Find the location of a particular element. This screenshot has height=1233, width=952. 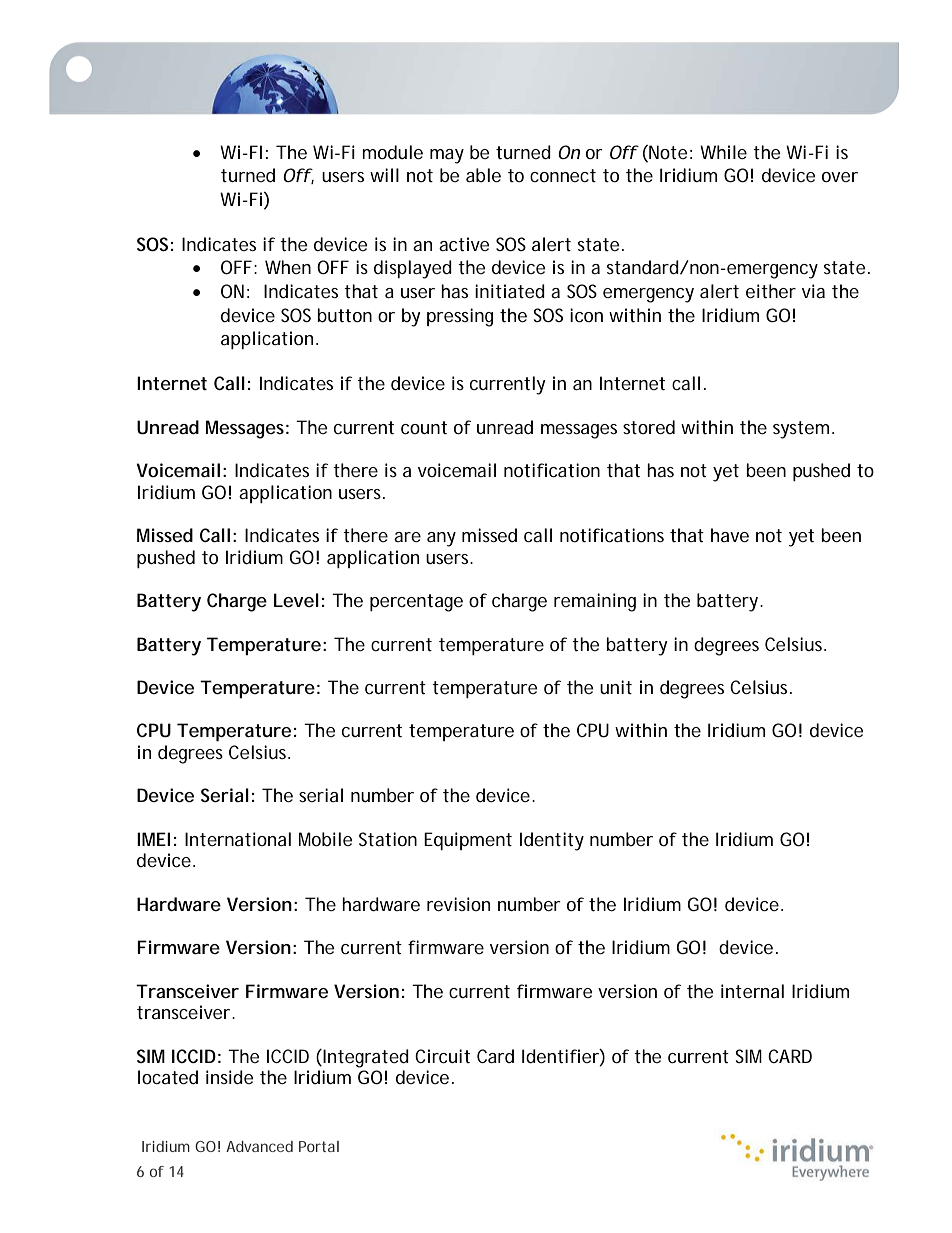

Circuit is located at coordinates (442, 1056).
